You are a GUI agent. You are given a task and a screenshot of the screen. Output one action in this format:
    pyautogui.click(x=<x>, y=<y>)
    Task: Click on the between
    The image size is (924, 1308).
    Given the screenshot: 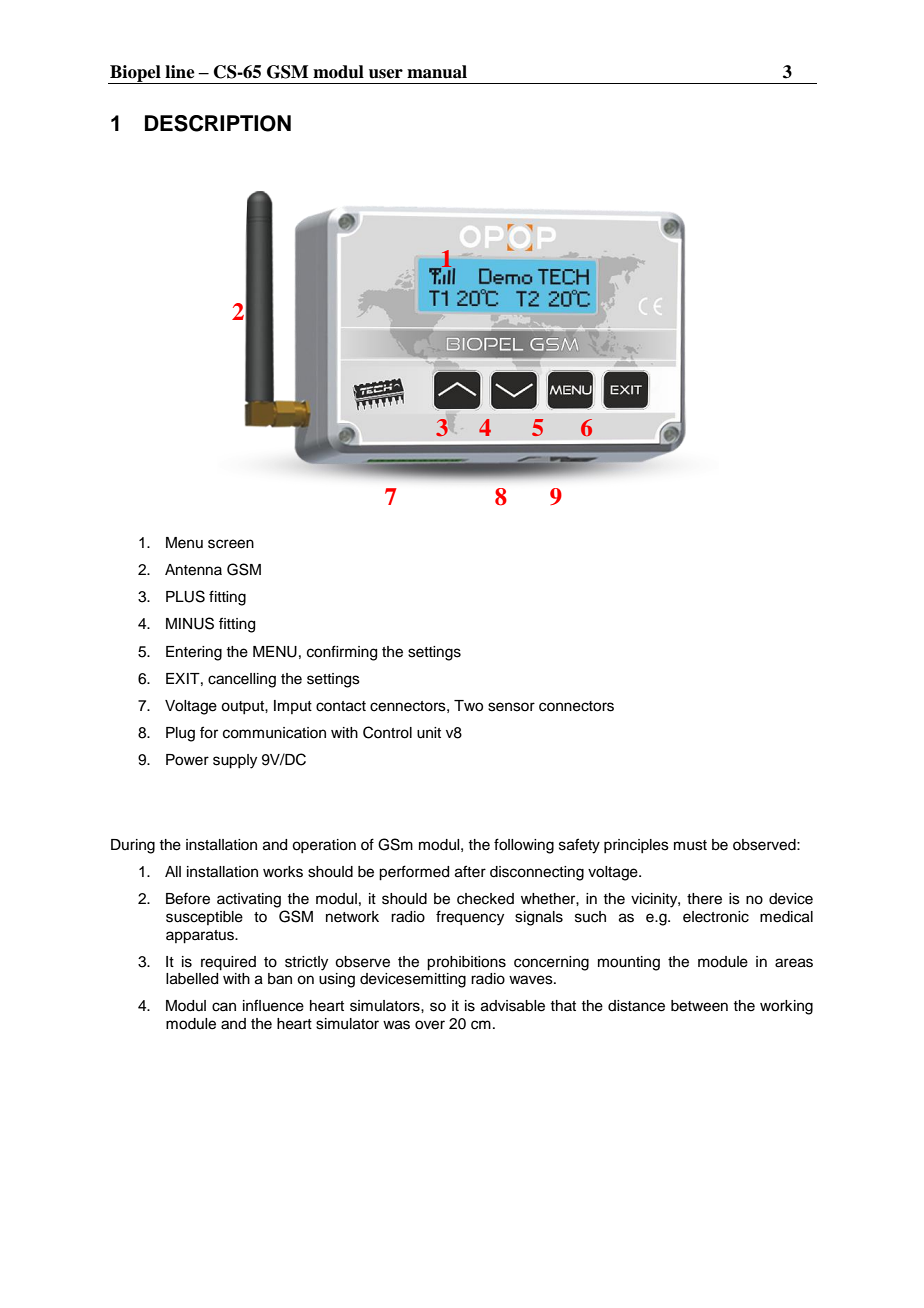 What is the action you would take?
    pyautogui.click(x=699, y=1006)
